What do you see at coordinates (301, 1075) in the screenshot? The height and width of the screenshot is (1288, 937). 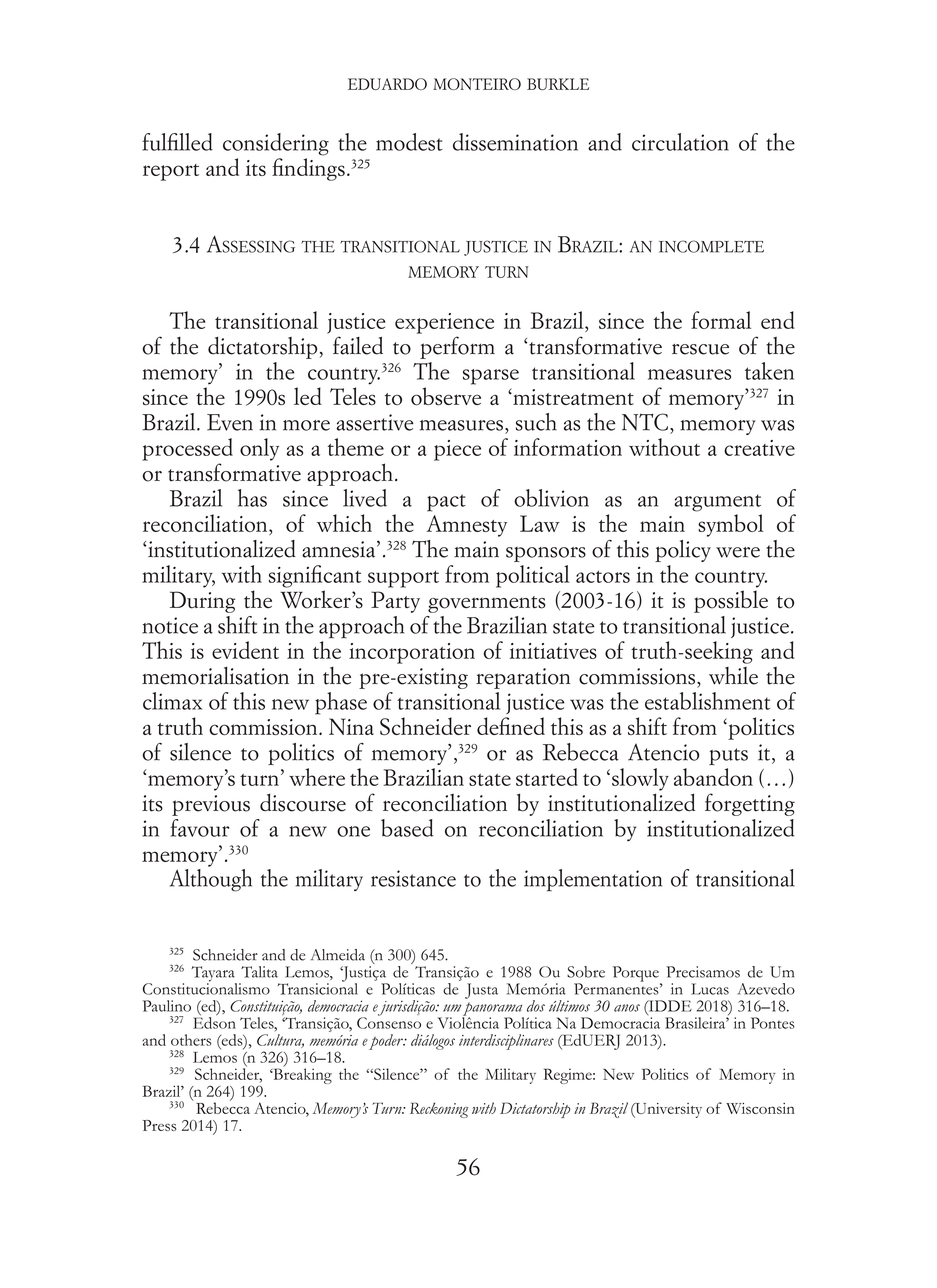 I see `Breaking` at bounding box center [301, 1075].
